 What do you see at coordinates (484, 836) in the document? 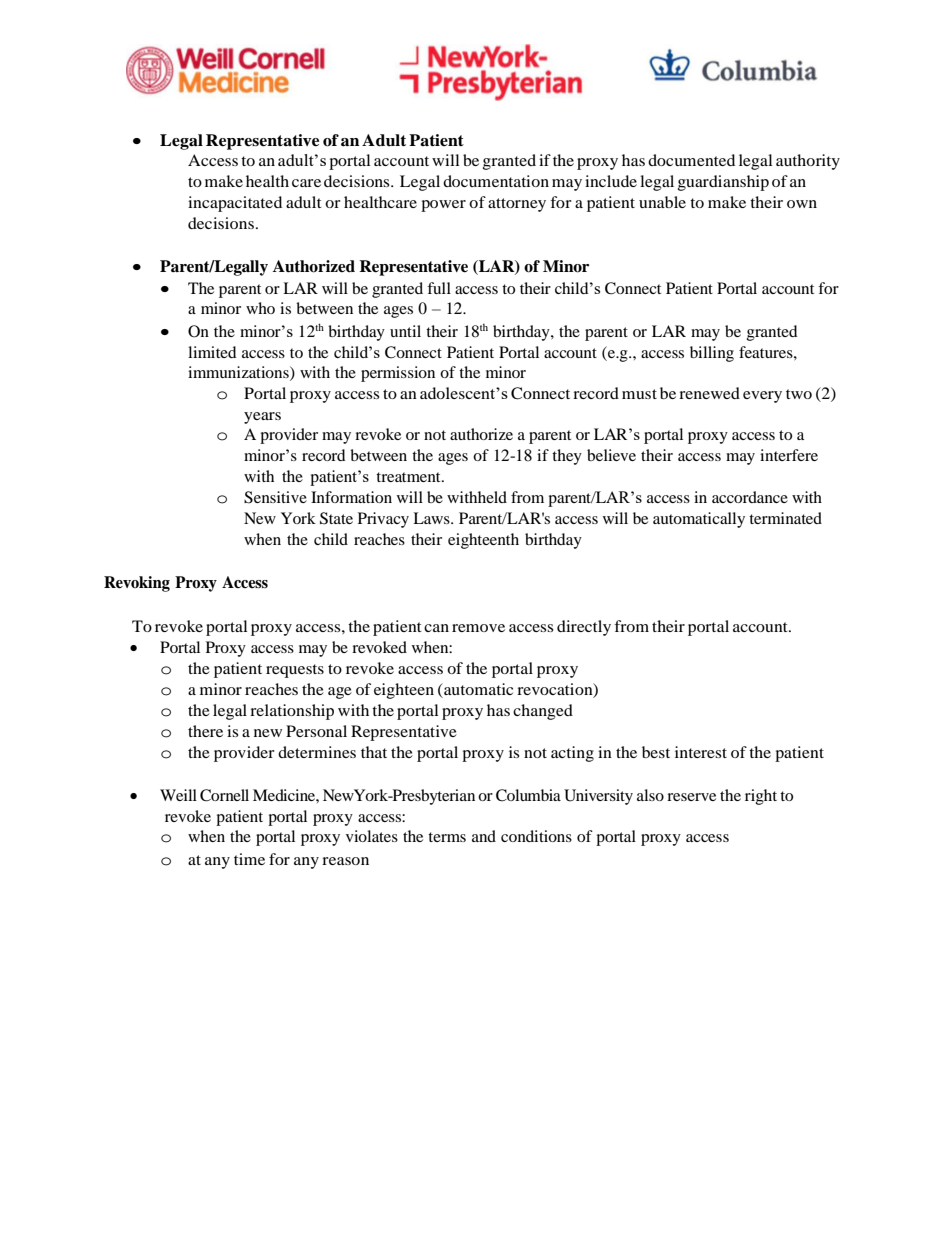
I see `and` at bounding box center [484, 836].
